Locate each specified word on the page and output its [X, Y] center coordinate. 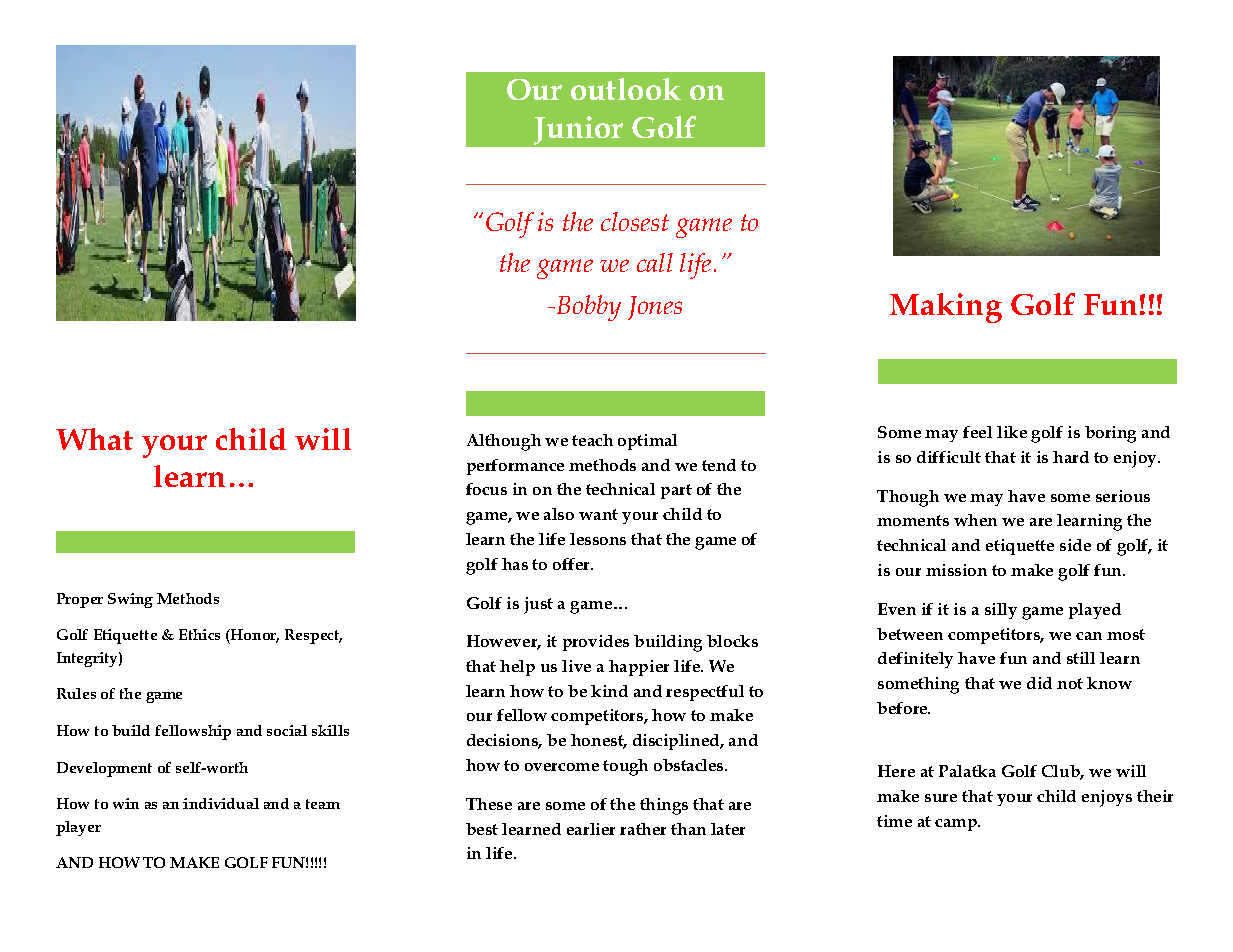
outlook [626, 89]
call [655, 262]
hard [1071, 457]
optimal [647, 442]
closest [635, 221]
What [94, 439]
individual [221, 803]
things [664, 806]
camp [957, 825]
